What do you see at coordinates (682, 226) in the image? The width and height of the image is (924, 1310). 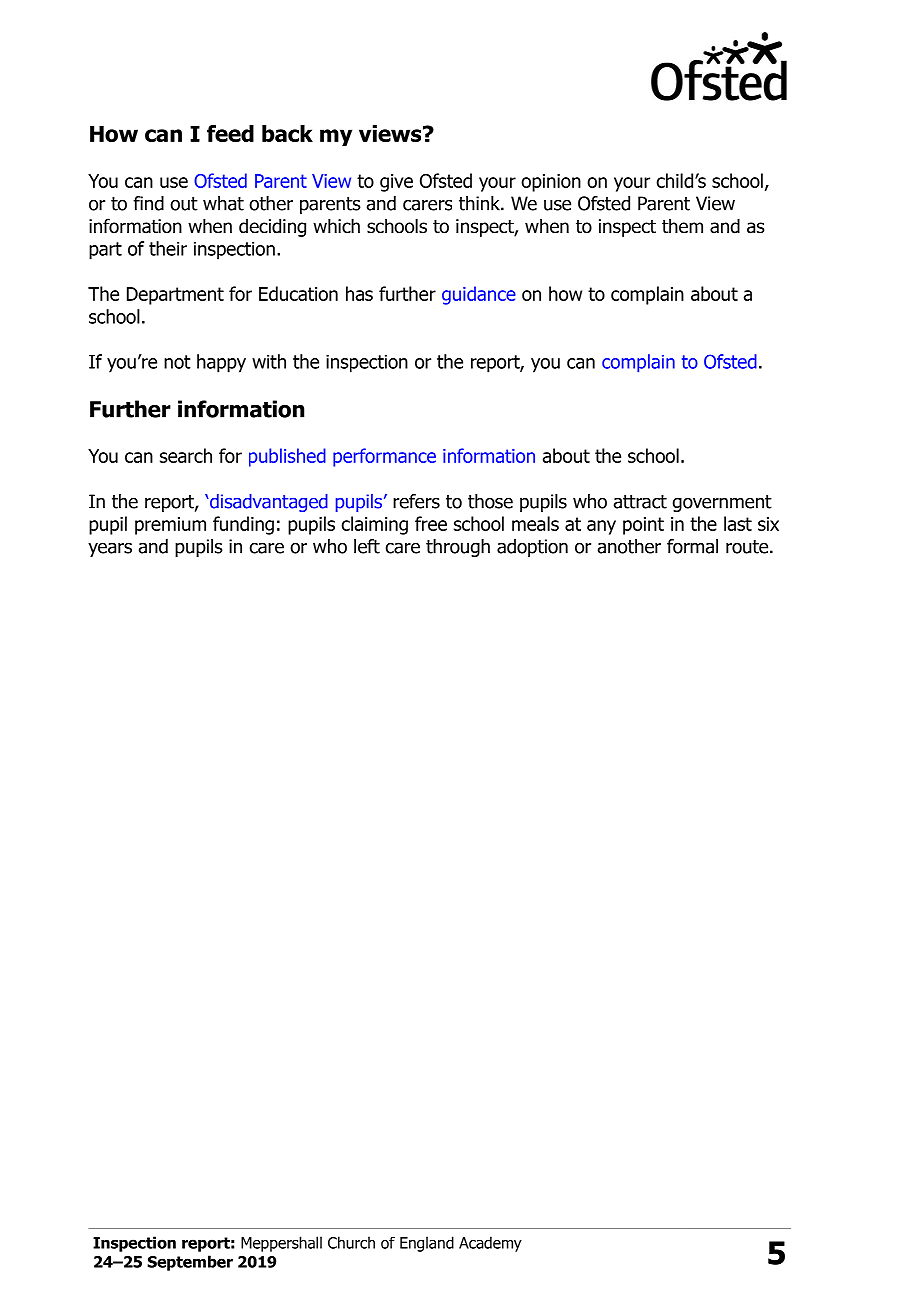 I see `them` at bounding box center [682, 226].
